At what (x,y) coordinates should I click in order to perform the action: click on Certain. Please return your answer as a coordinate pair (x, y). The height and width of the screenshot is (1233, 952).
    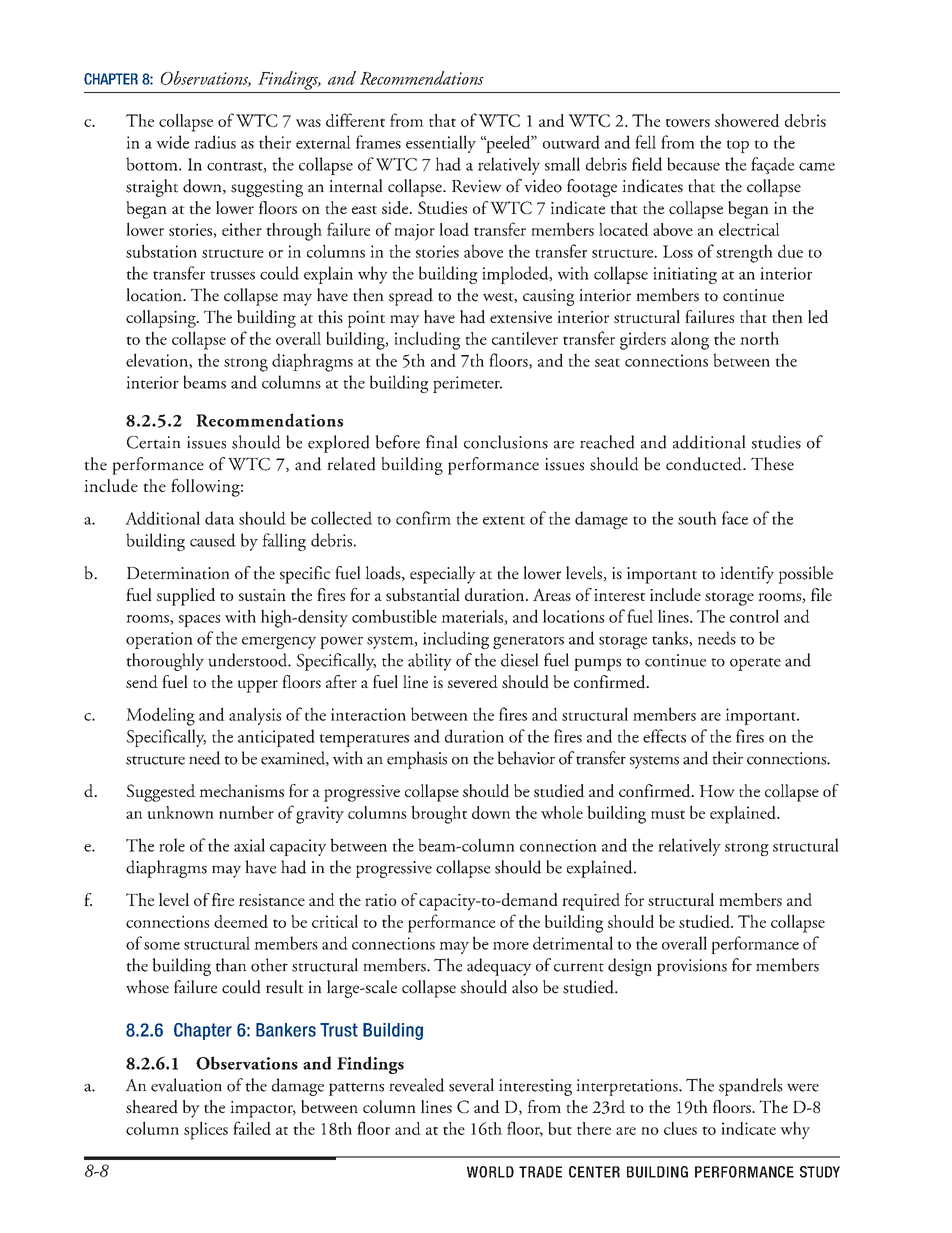
    Looking at the image, I should click on (154, 442).
